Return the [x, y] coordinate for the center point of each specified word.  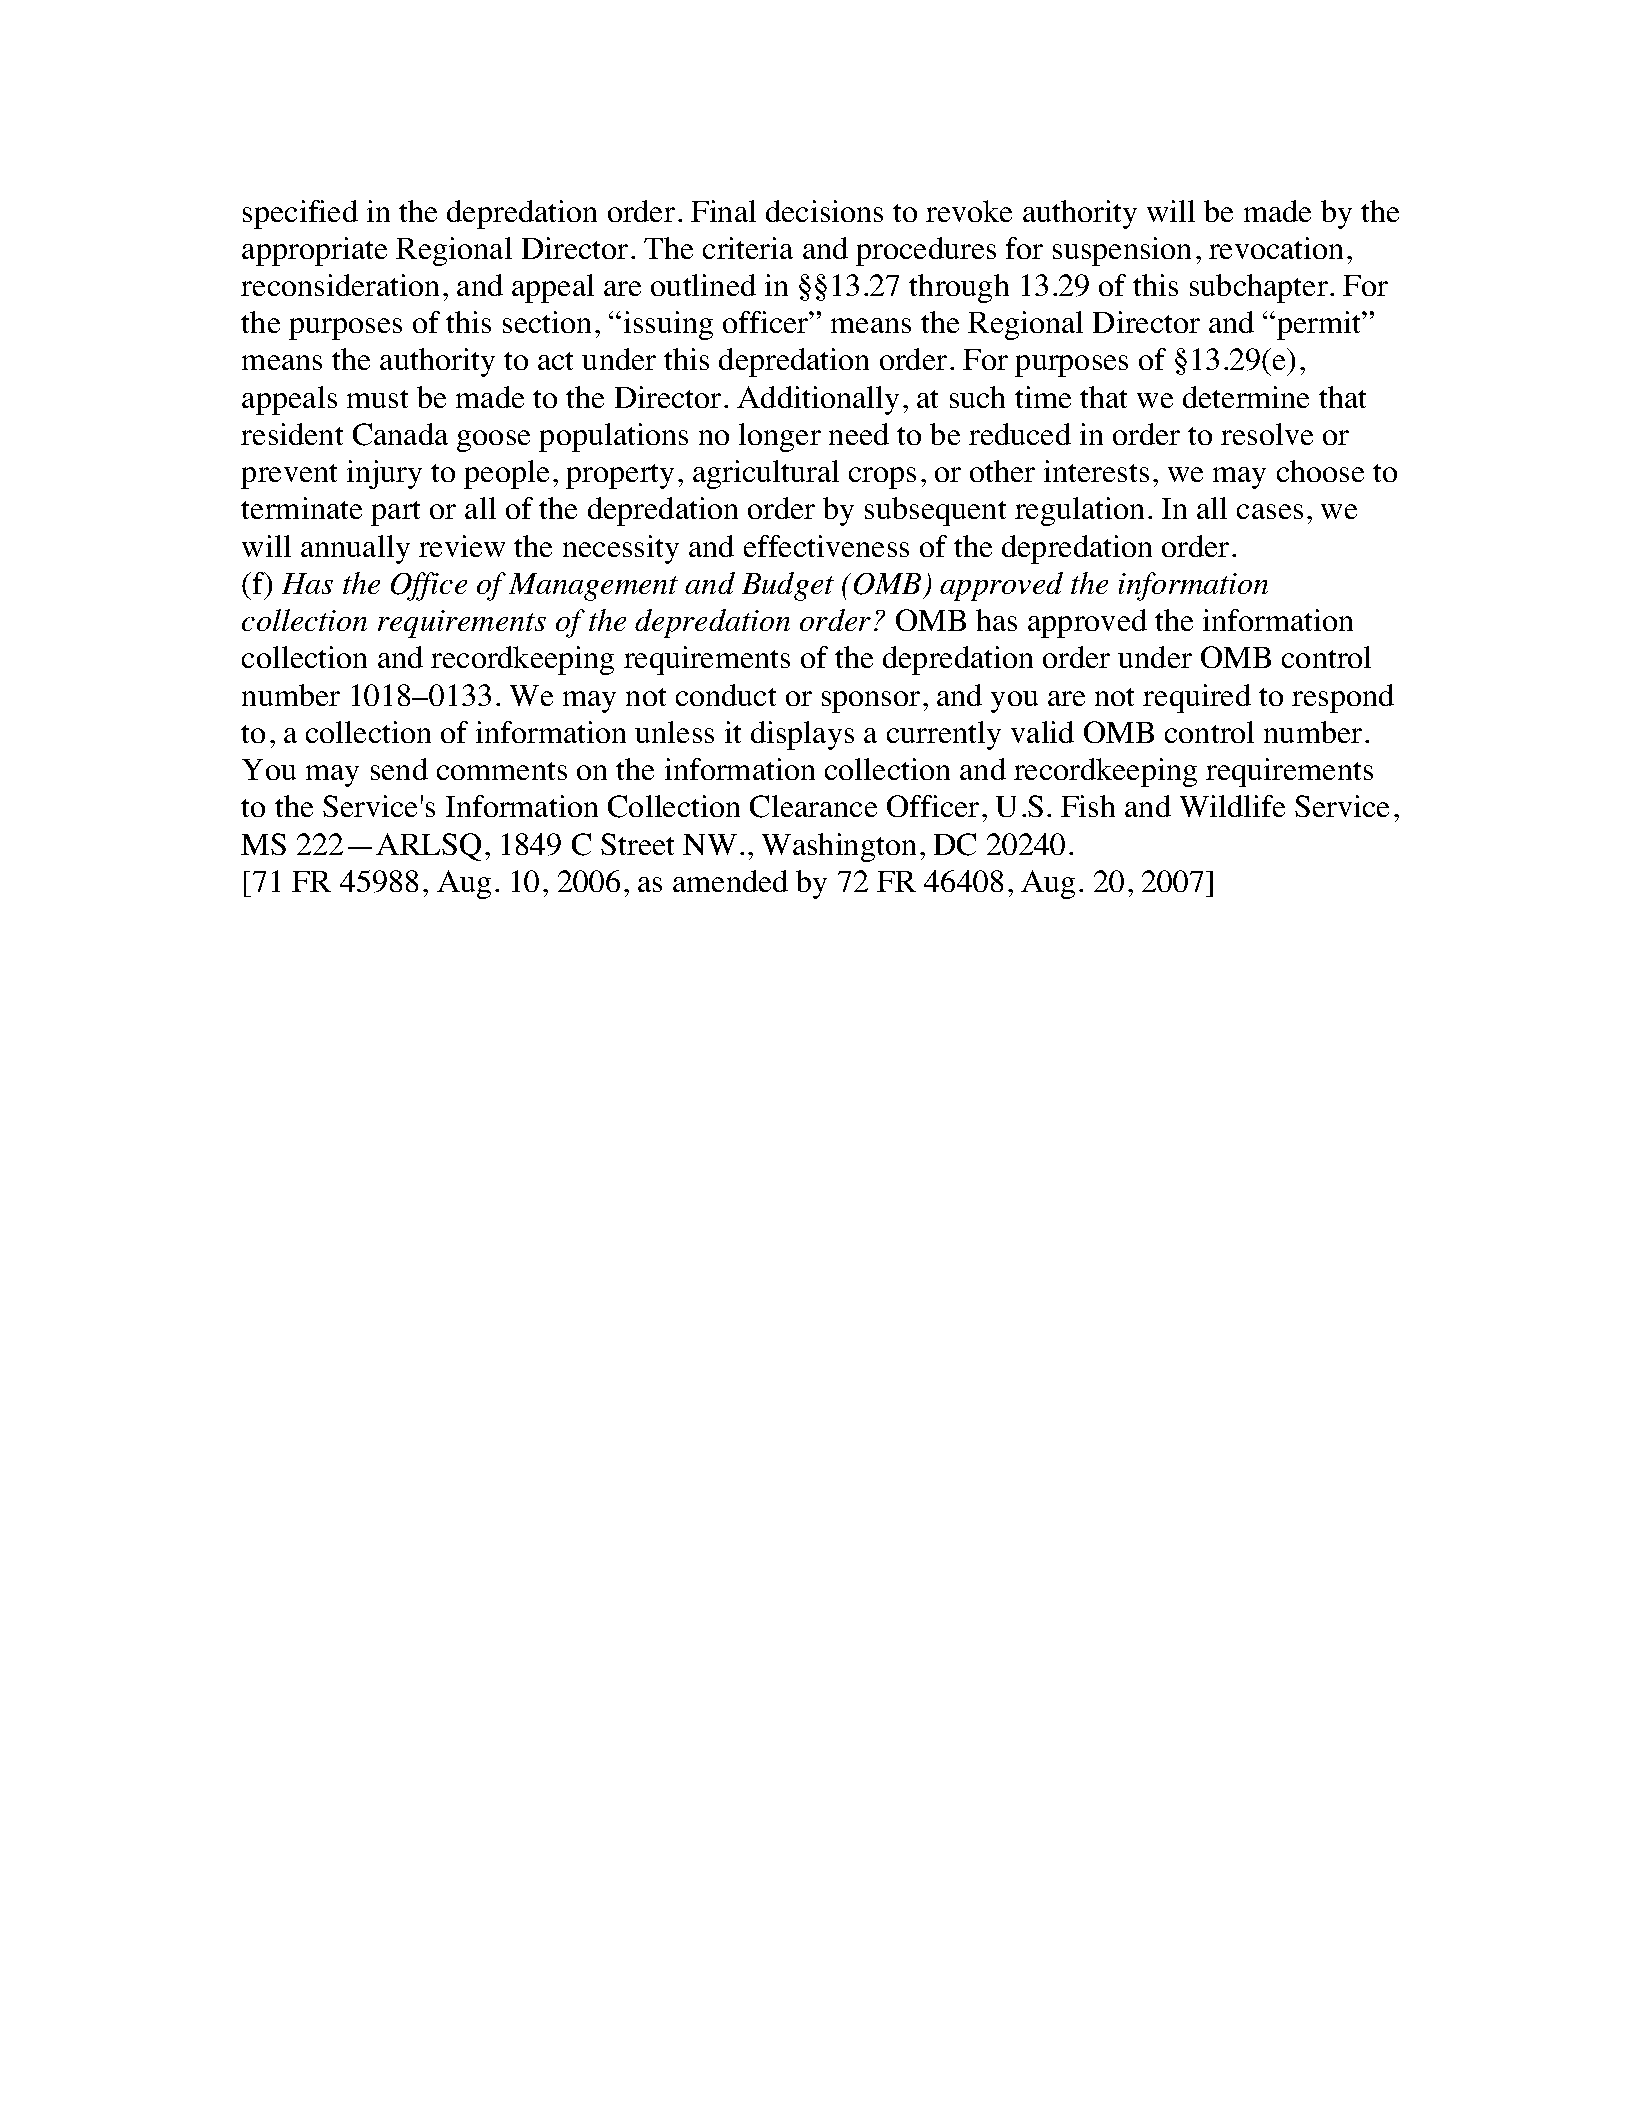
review [462, 546]
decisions [824, 211]
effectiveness [826, 546]
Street [637, 844]
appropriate [314, 251]
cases [1270, 511]
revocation [1276, 248]
